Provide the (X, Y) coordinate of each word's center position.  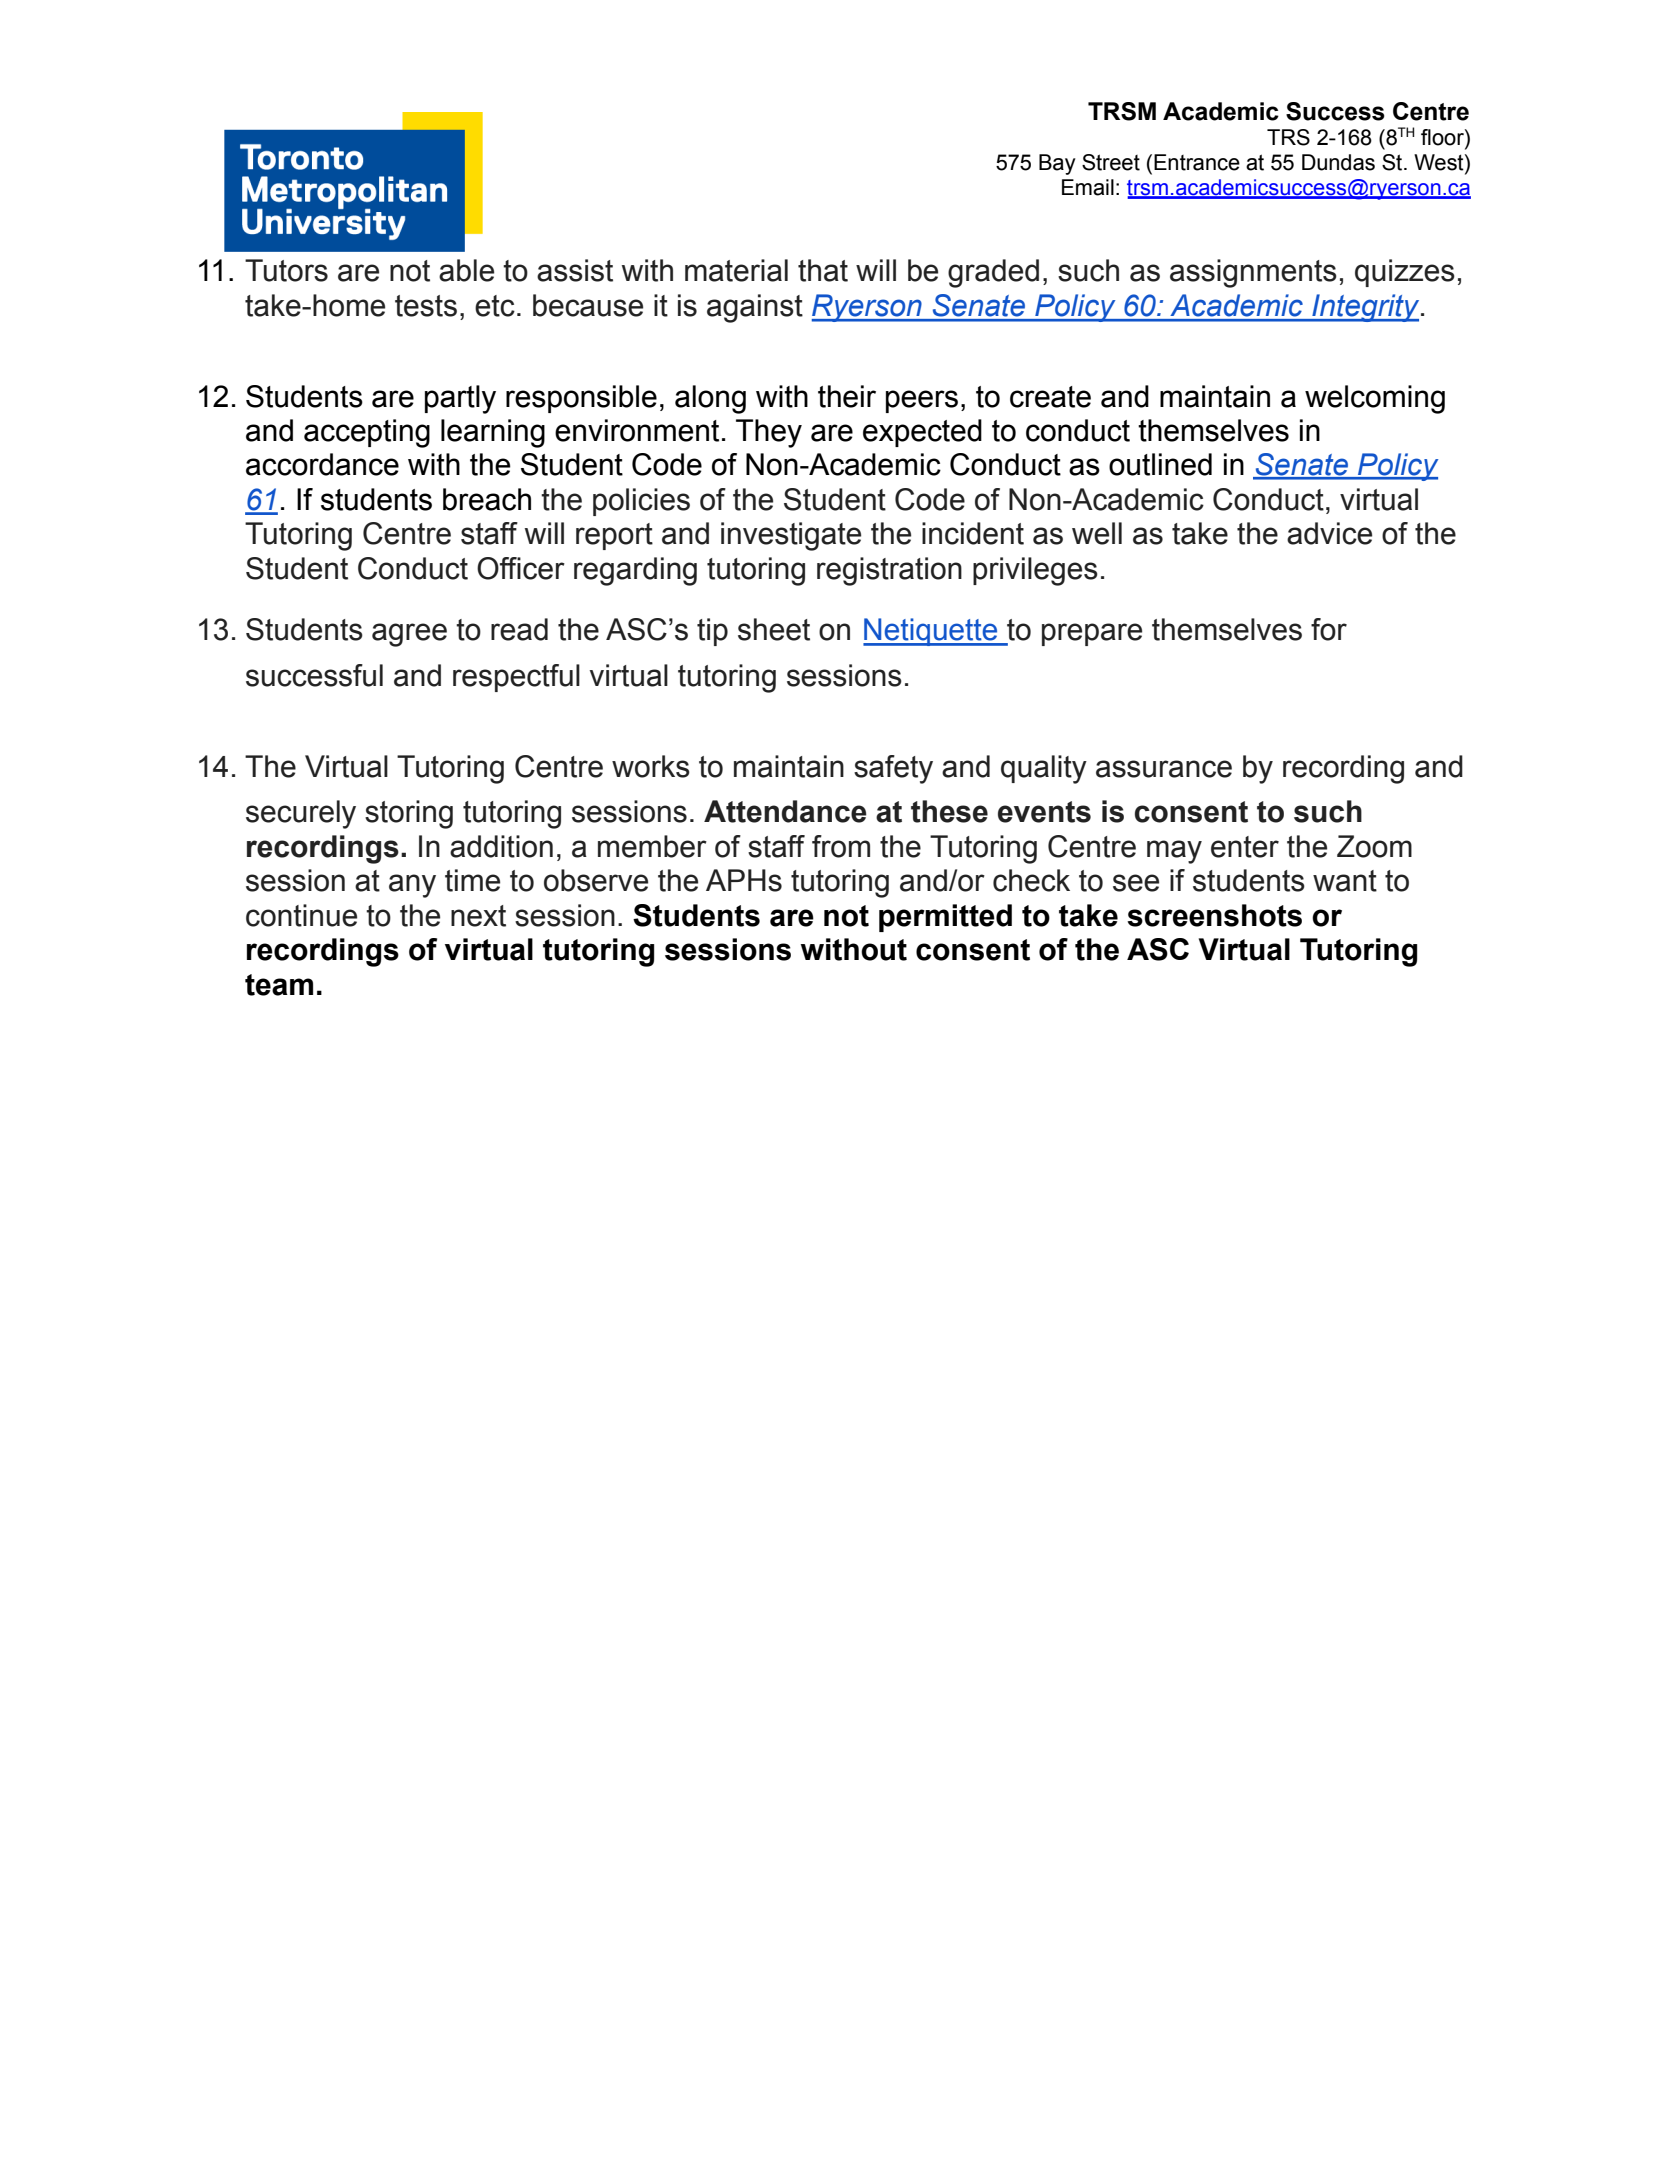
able (466, 270)
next (478, 916)
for (1329, 629)
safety (893, 769)
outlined (1160, 464)
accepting (367, 433)
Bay (1057, 164)
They (769, 433)
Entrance (1197, 162)
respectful (516, 678)
